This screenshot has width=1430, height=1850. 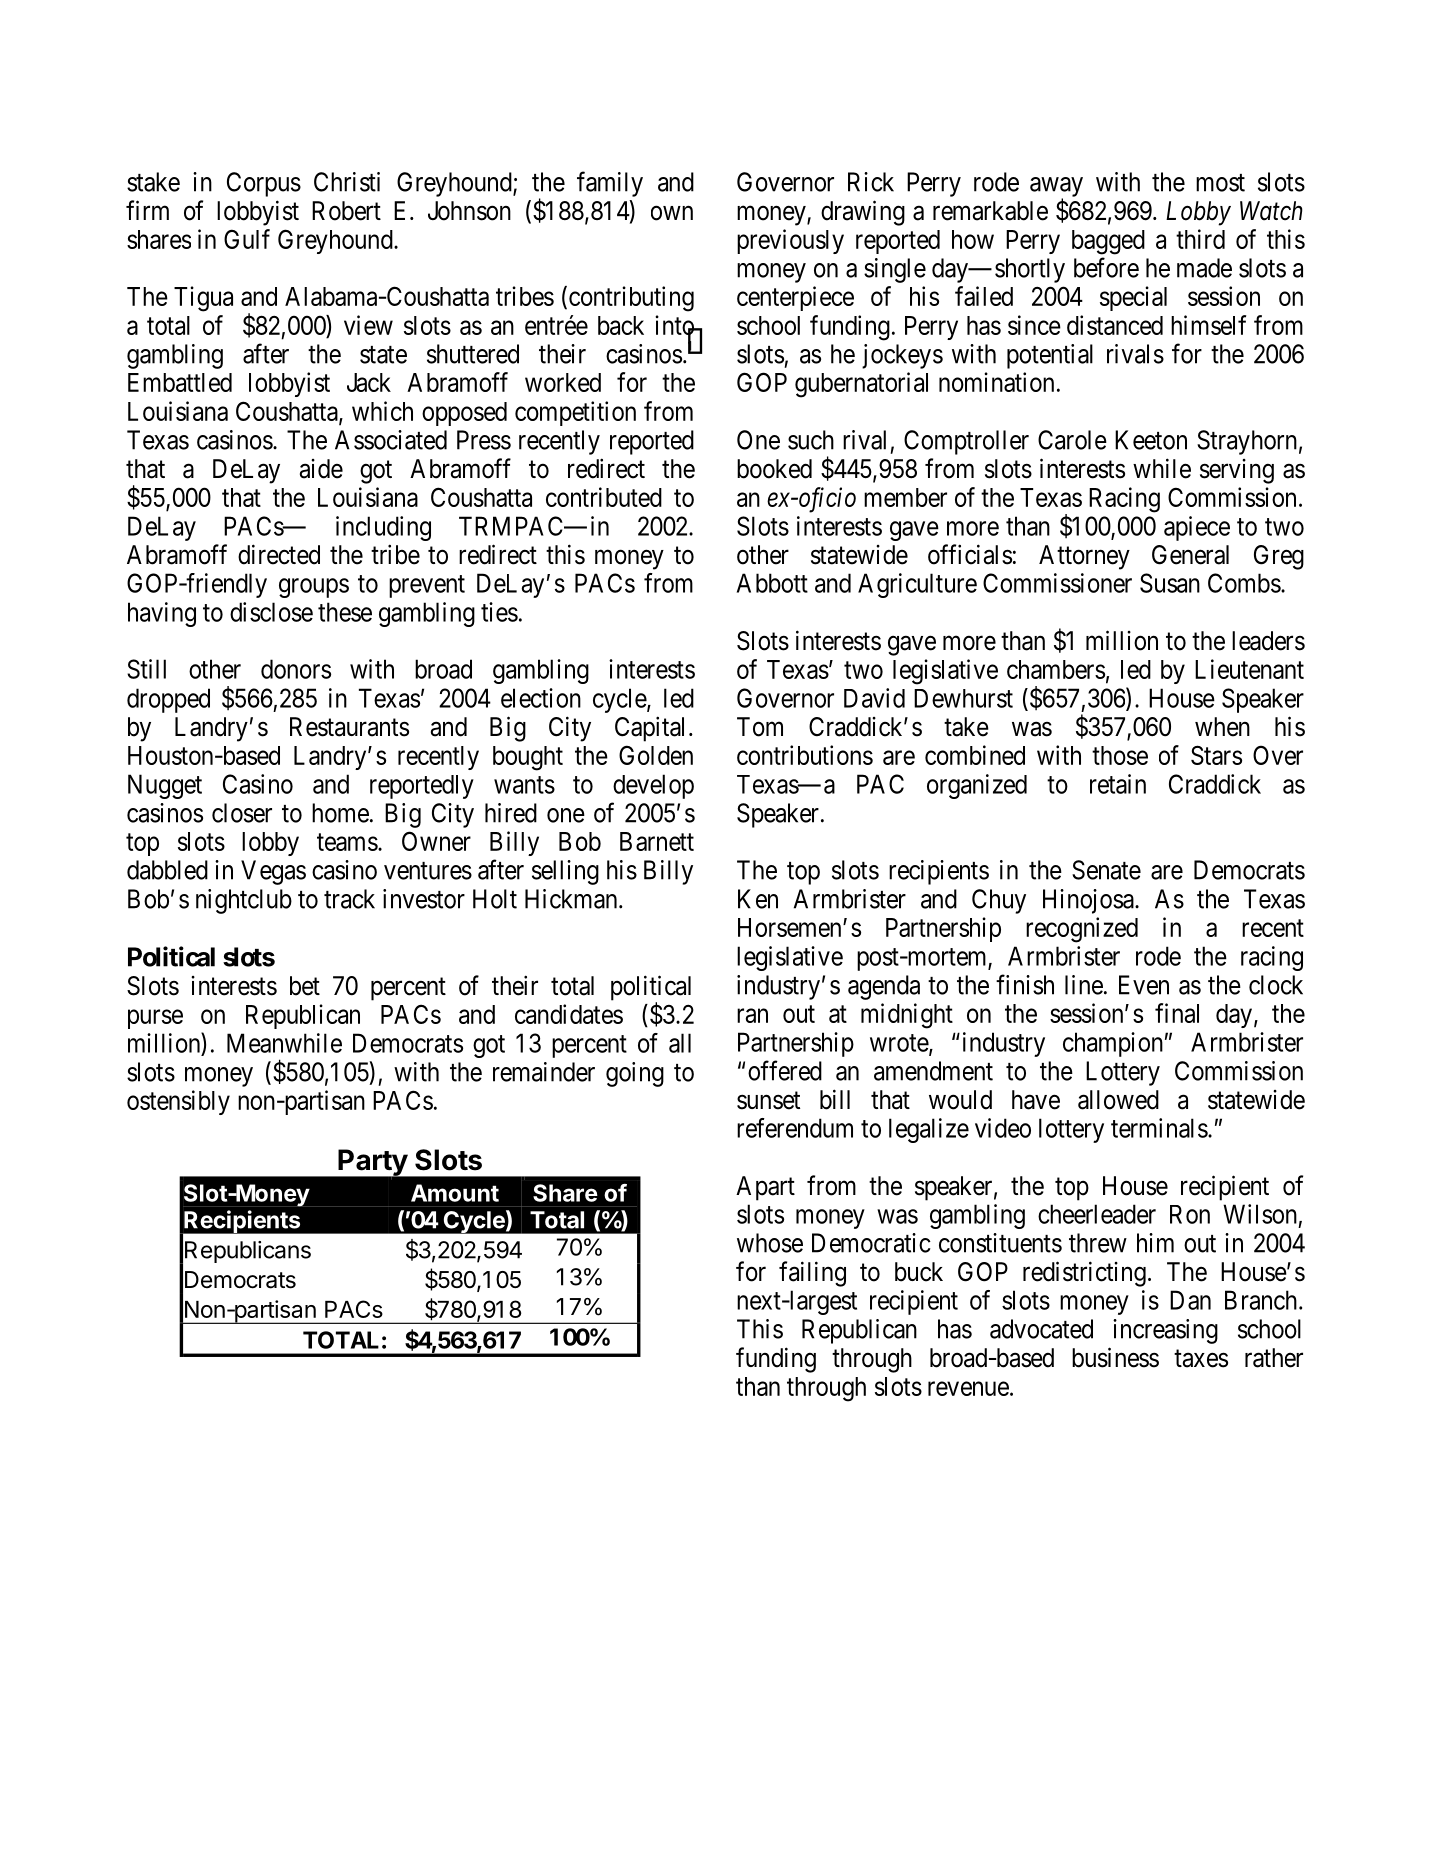 What do you see at coordinates (1082, 930) in the screenshot?
I see `recognized` at bounding box center [1082, 930].
